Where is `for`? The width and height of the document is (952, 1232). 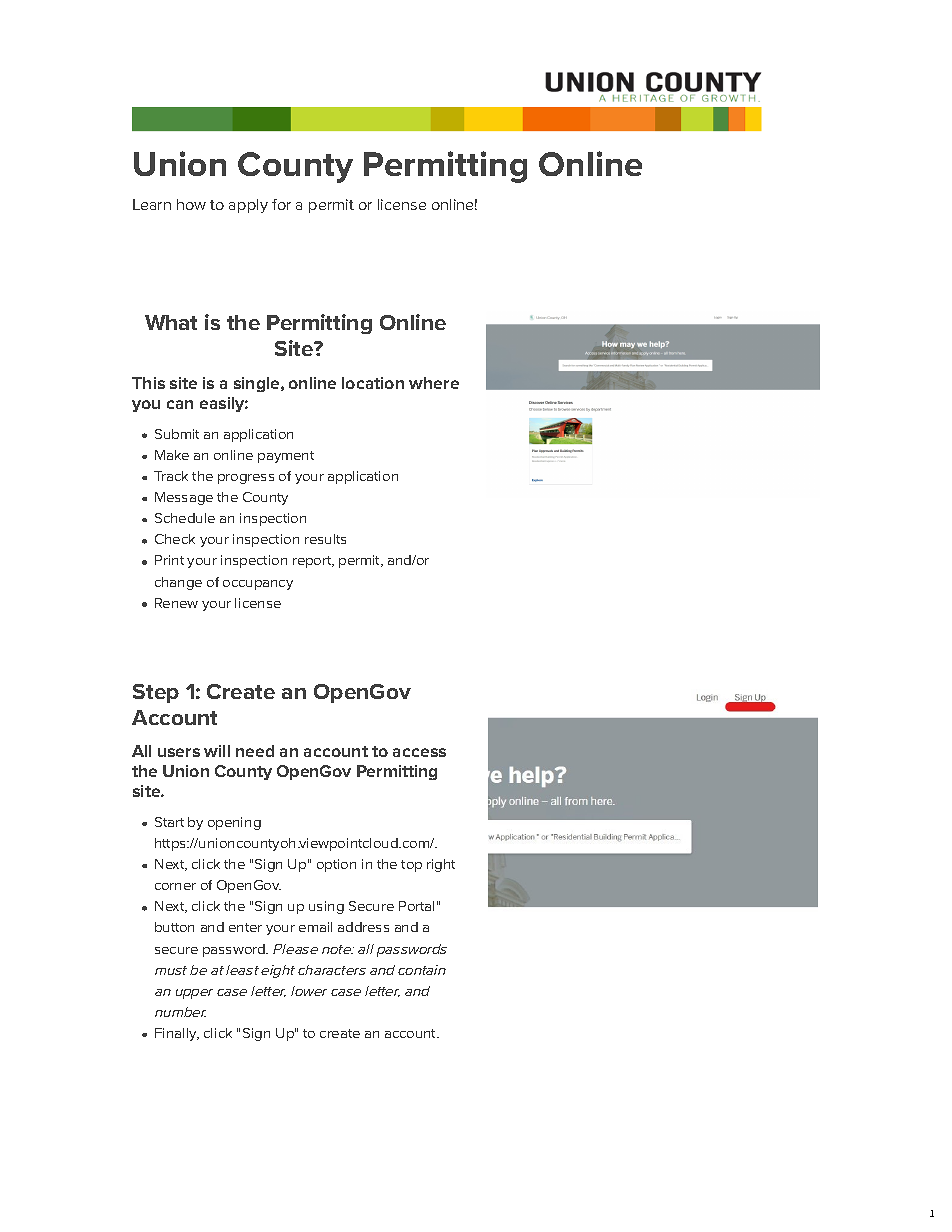 for is located at coordinates (281, 204).
